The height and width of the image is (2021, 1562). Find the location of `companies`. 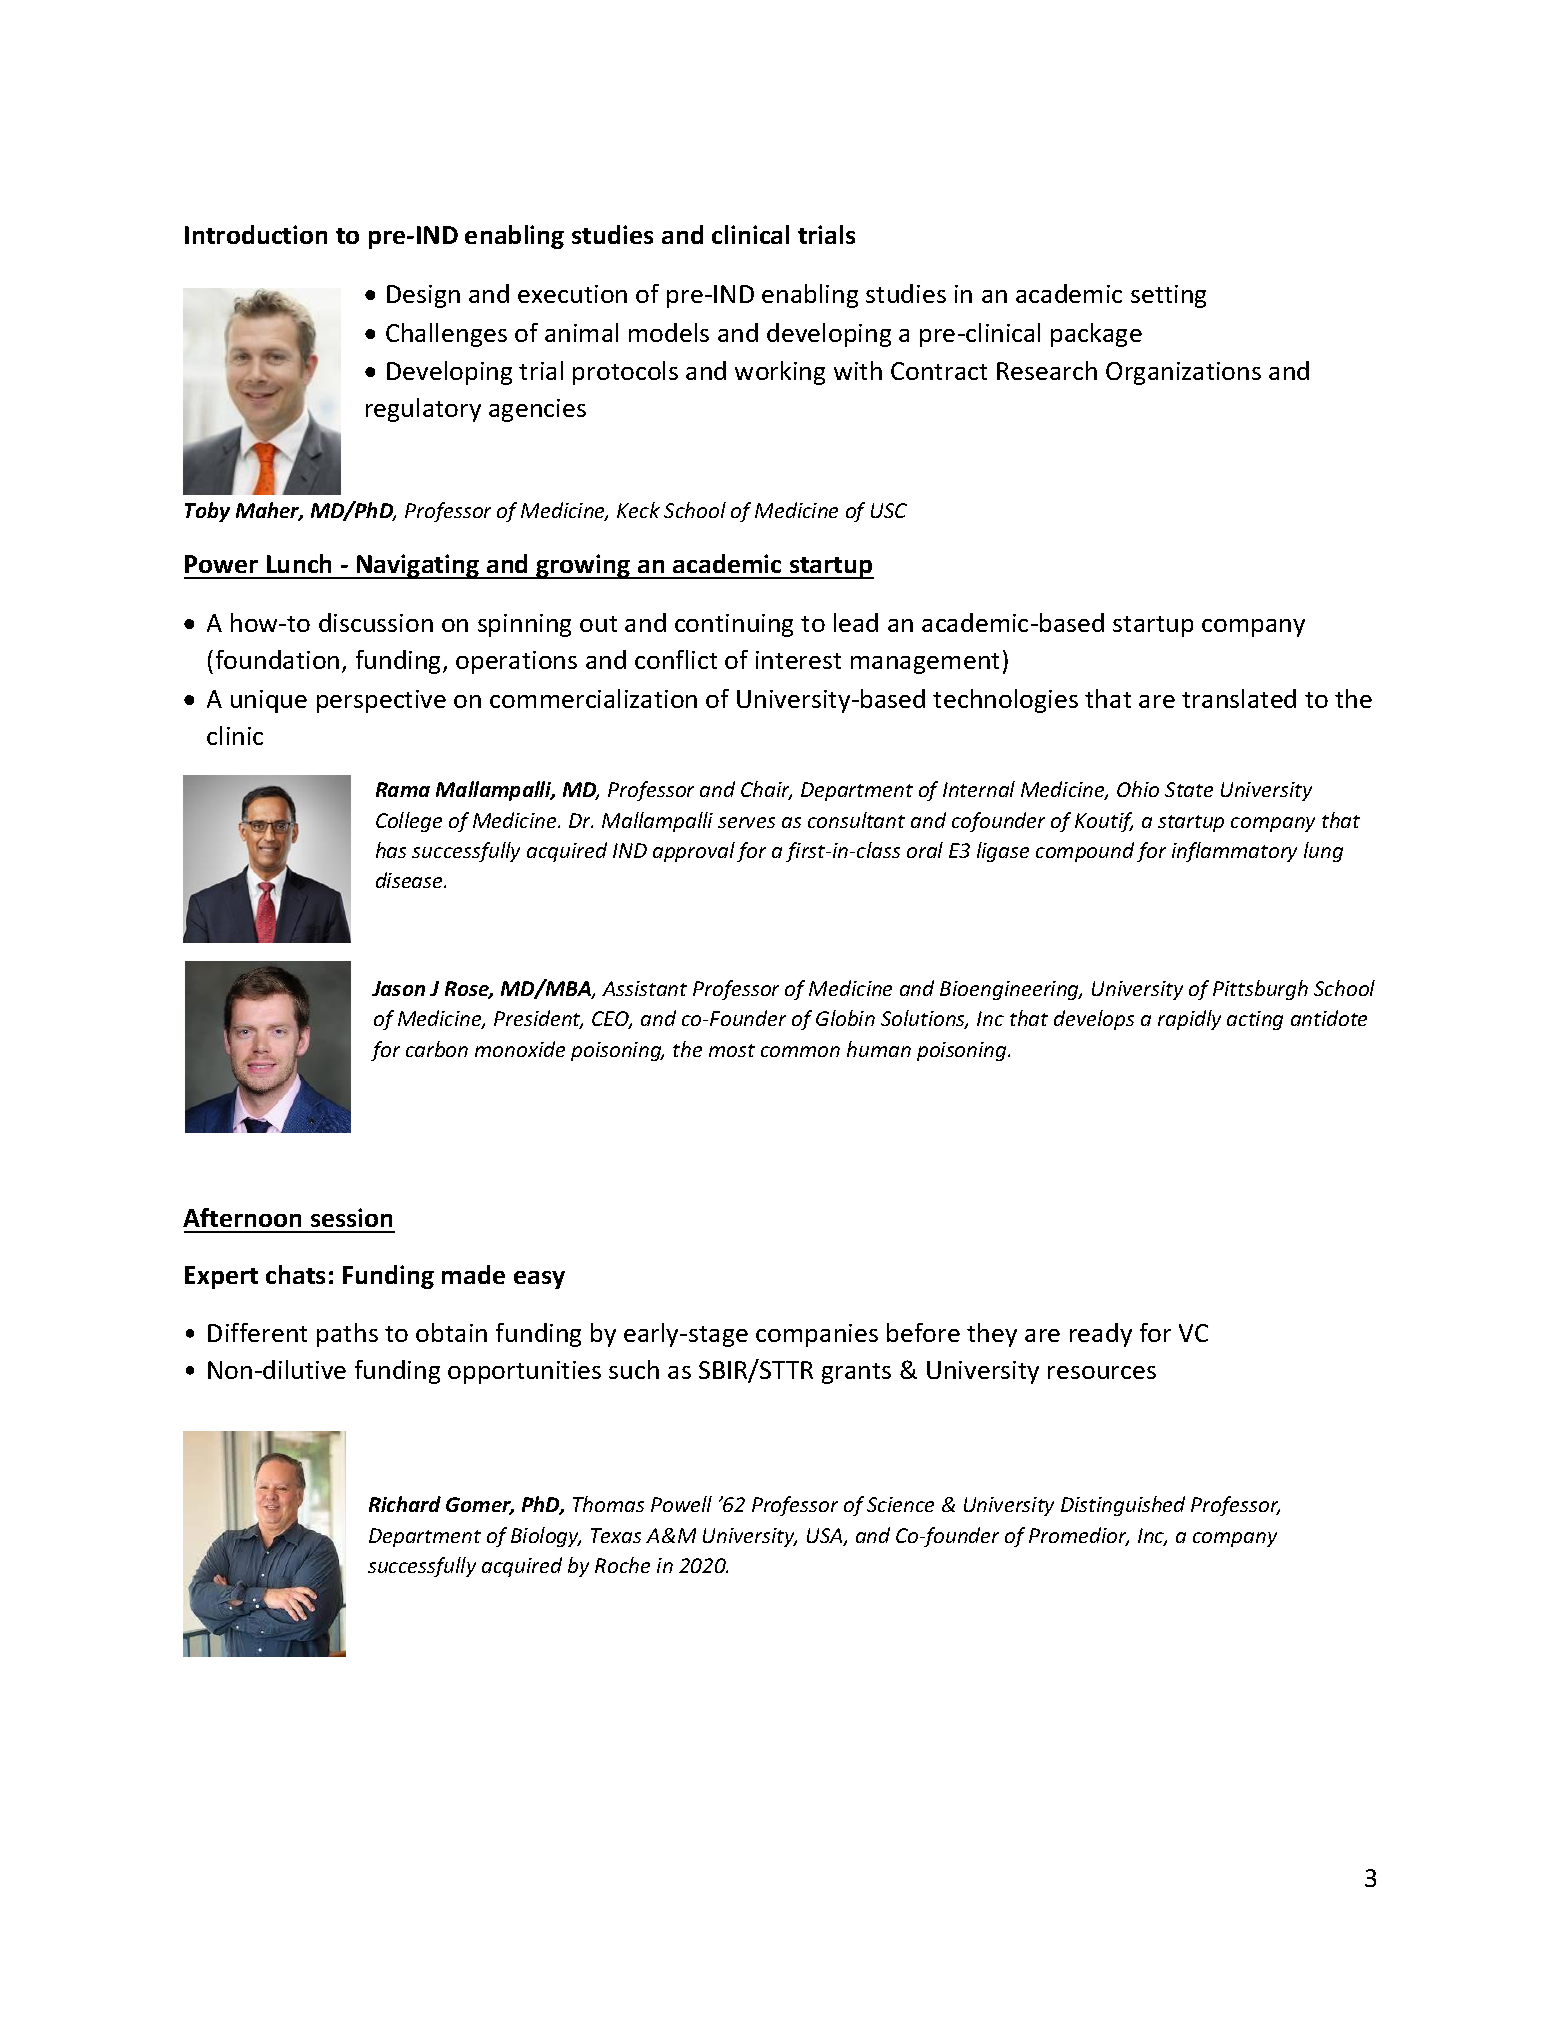

companies is located at coordinates (817, 1335).
